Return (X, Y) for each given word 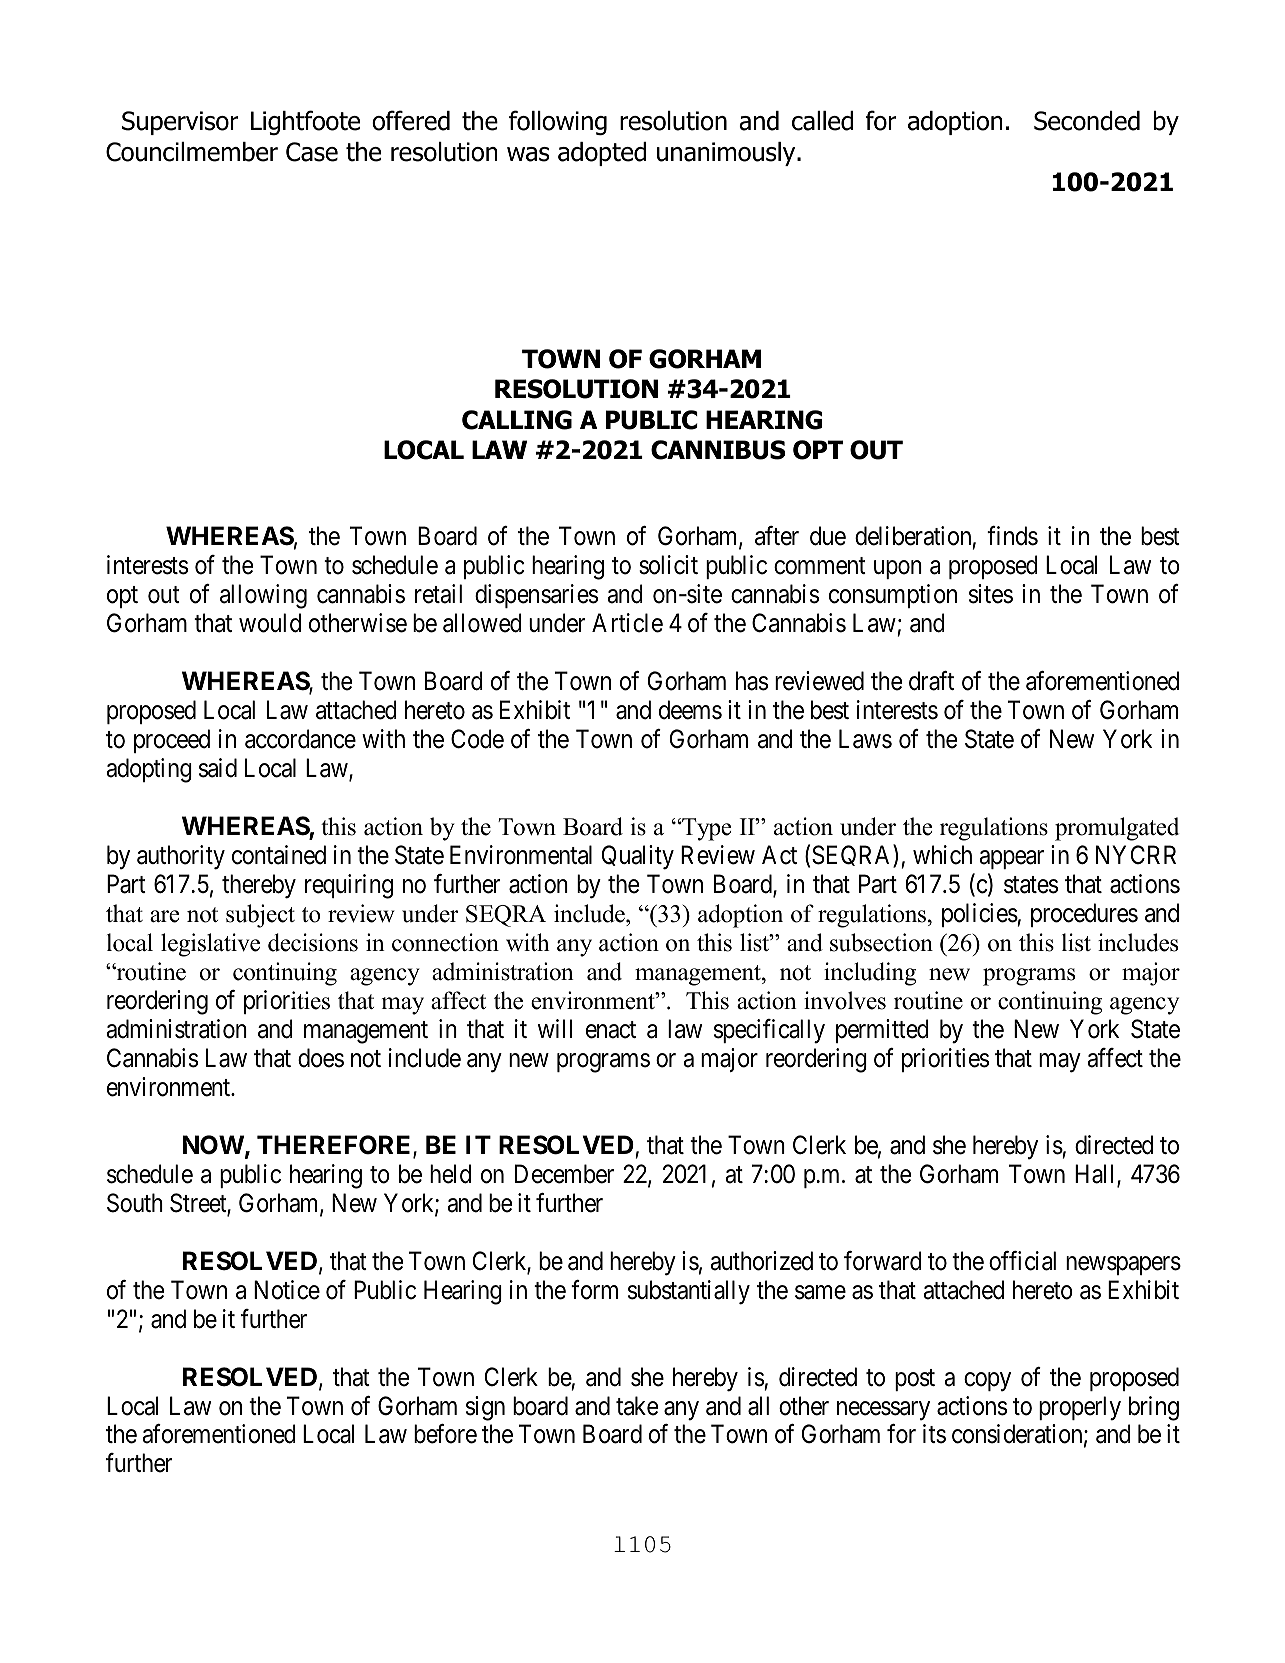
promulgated (1117, 829)
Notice (287, 1290)
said (218, 768)
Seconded (1087, 121)
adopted (602, 154)
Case (312, 152)
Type (705, 829)
